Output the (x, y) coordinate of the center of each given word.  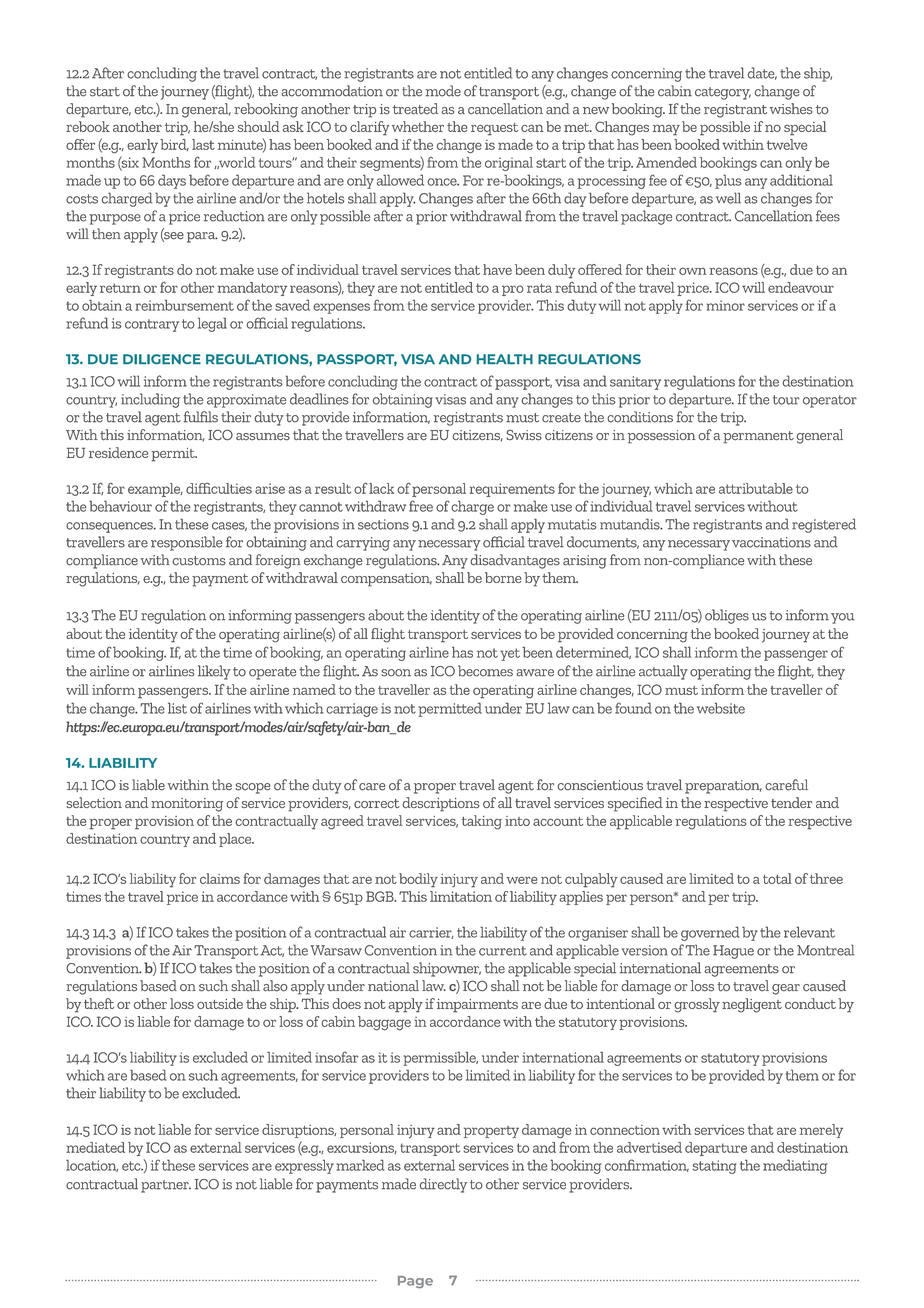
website (721, 708)
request (494, 129)
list (177, 708)
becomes (485, 671)
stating (714, 1167)
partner (166, 1186)
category (723, 93)
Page (415, 1282)
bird (174, 145)
